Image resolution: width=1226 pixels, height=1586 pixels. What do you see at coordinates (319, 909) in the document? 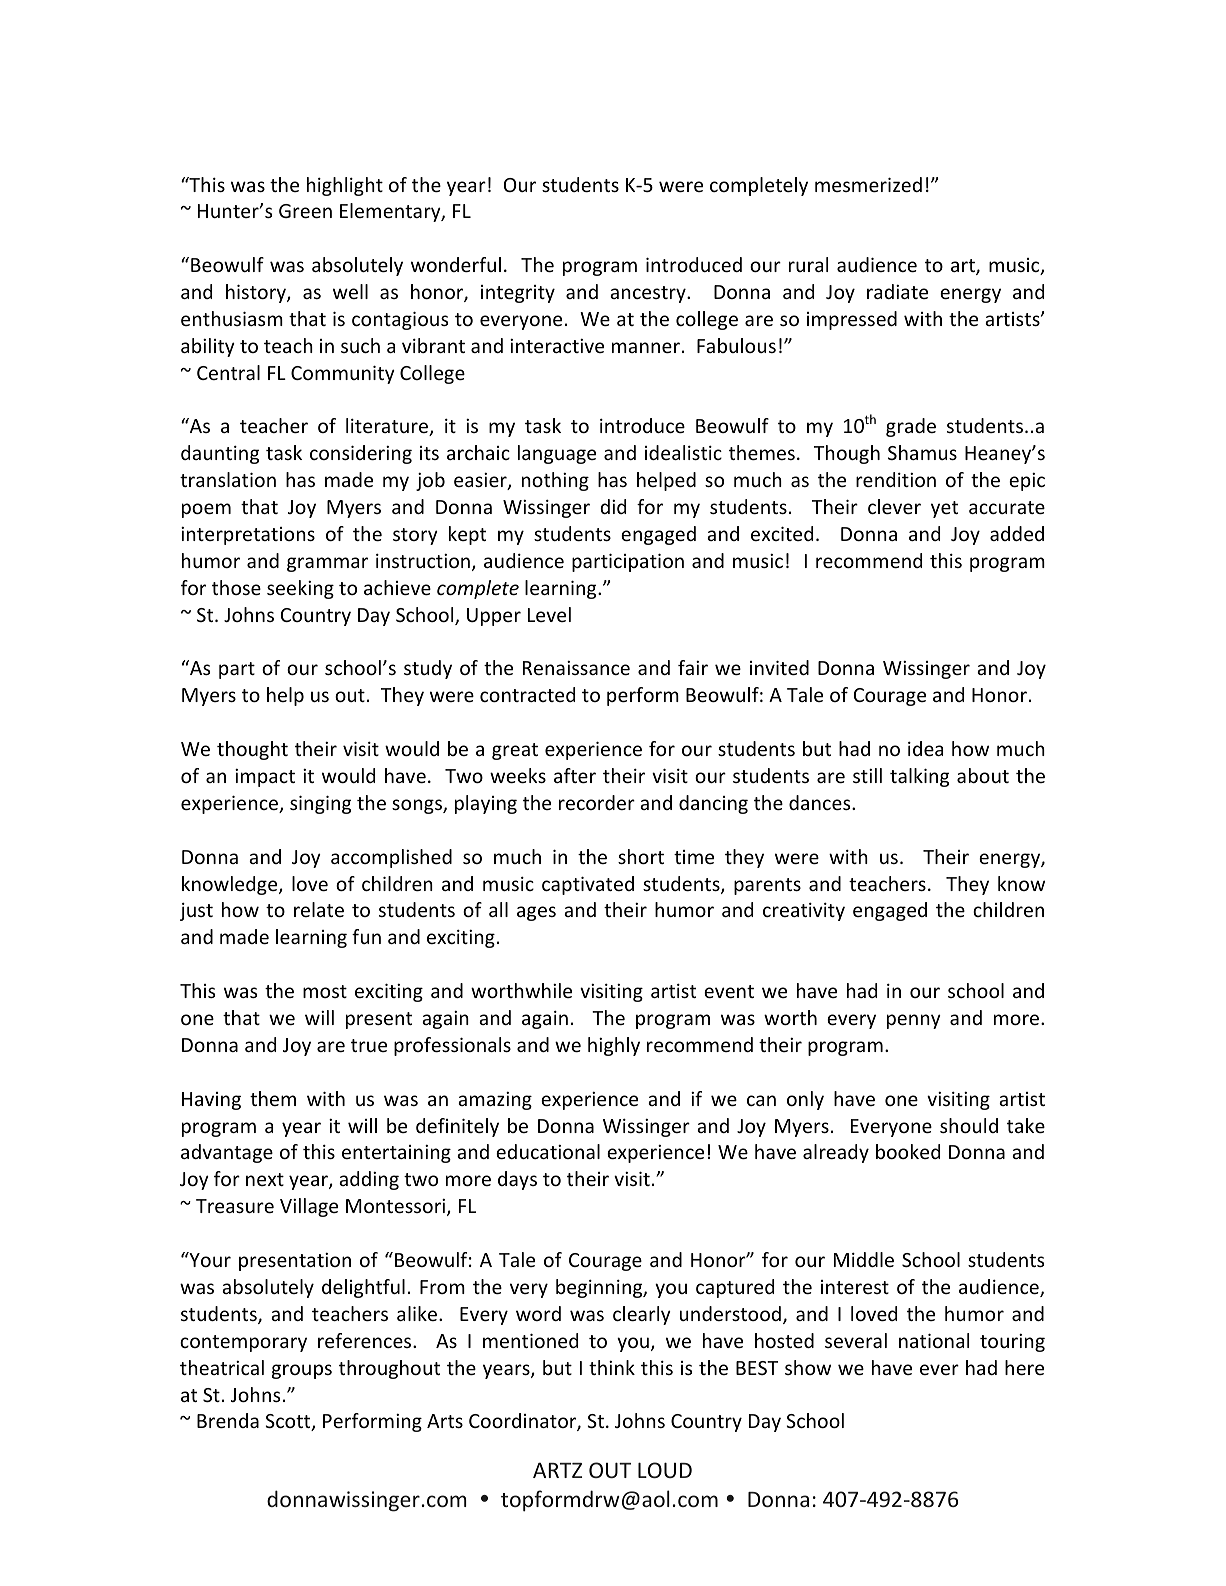
I see `relate` at bounding box center [319, 909].
